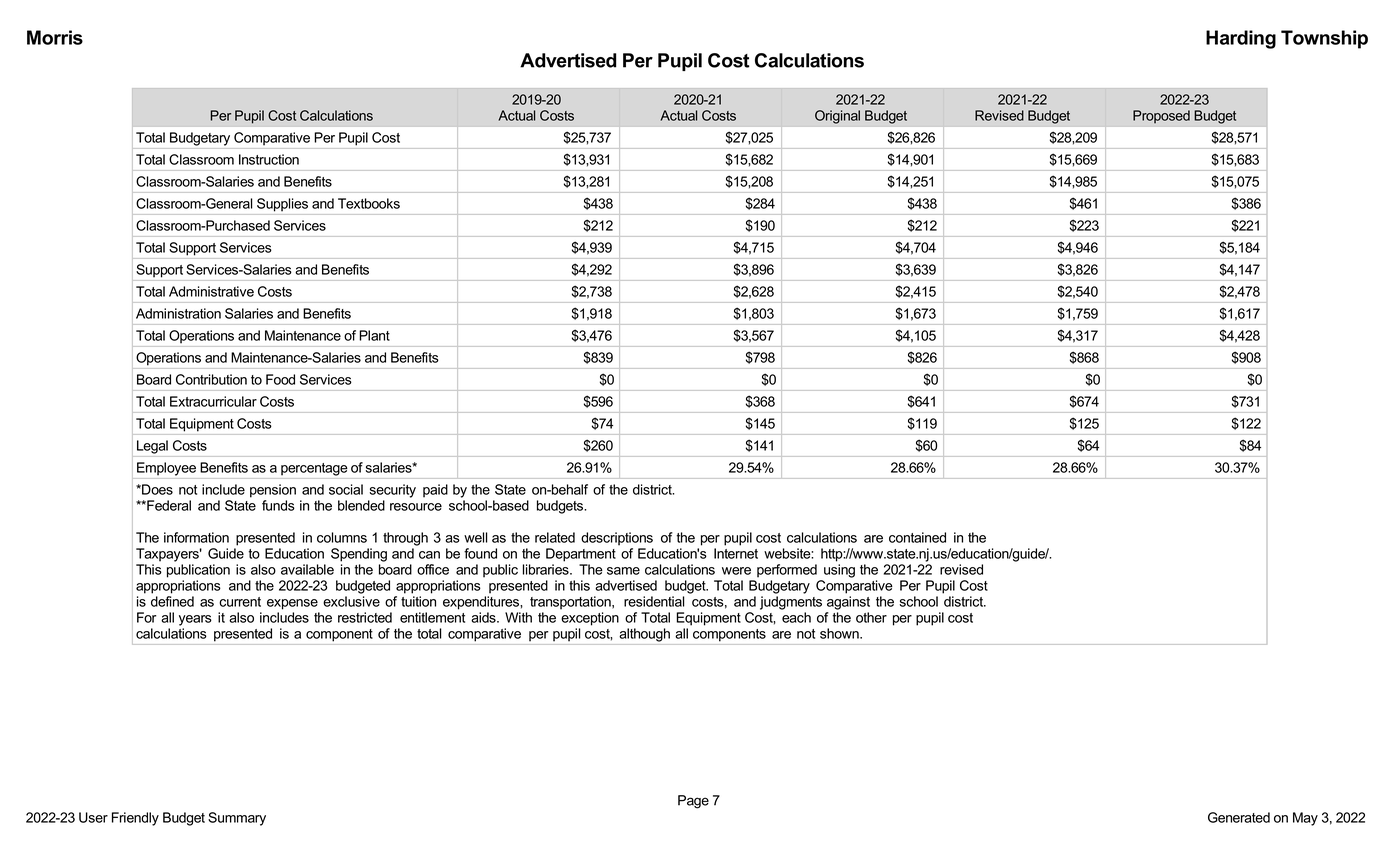  What do you see at coordinates (178, 313) in the screenshot?
I see `Administration` at bounding box center [178, 313].
